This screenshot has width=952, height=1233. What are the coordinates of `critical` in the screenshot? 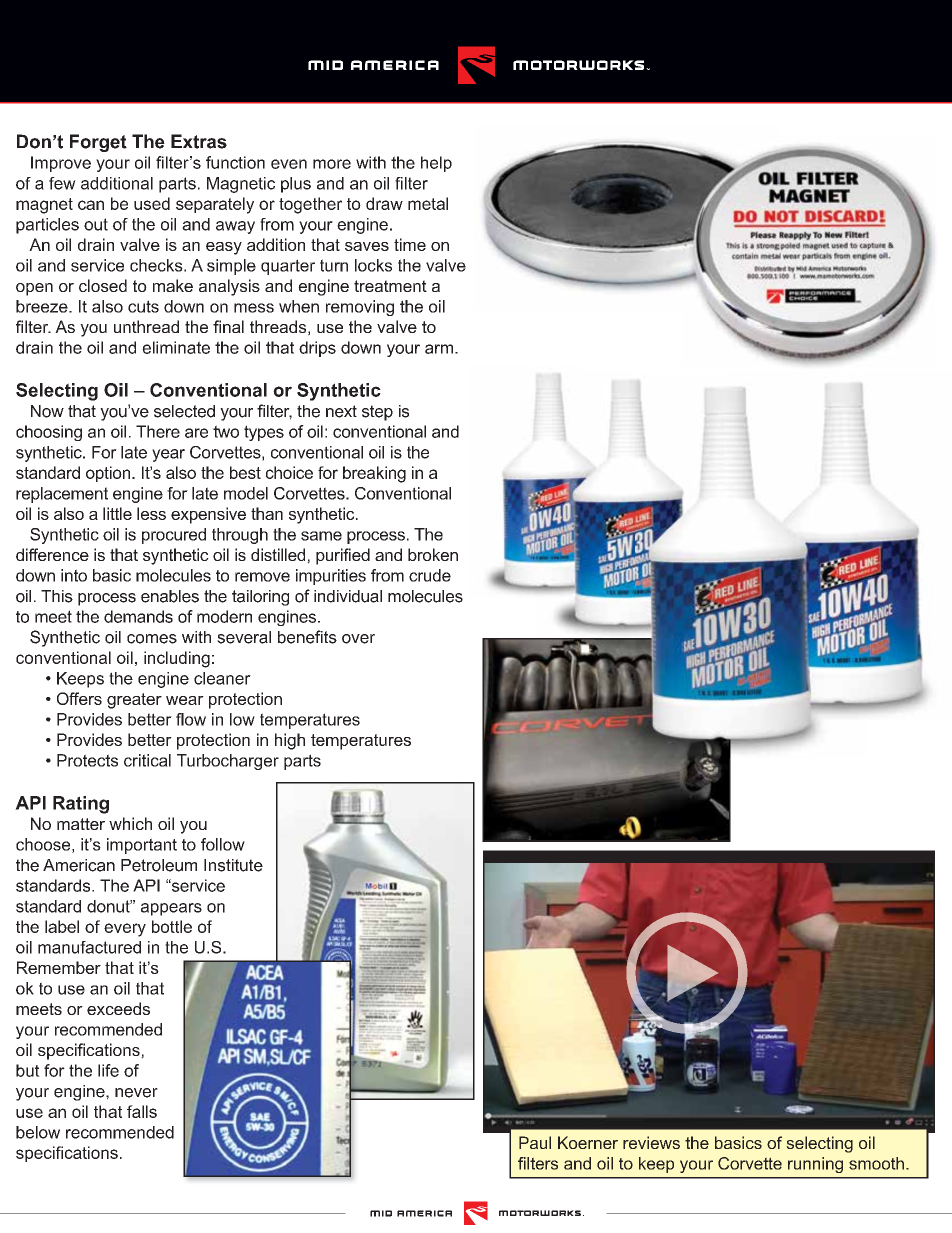 It's located at (147, 760).
